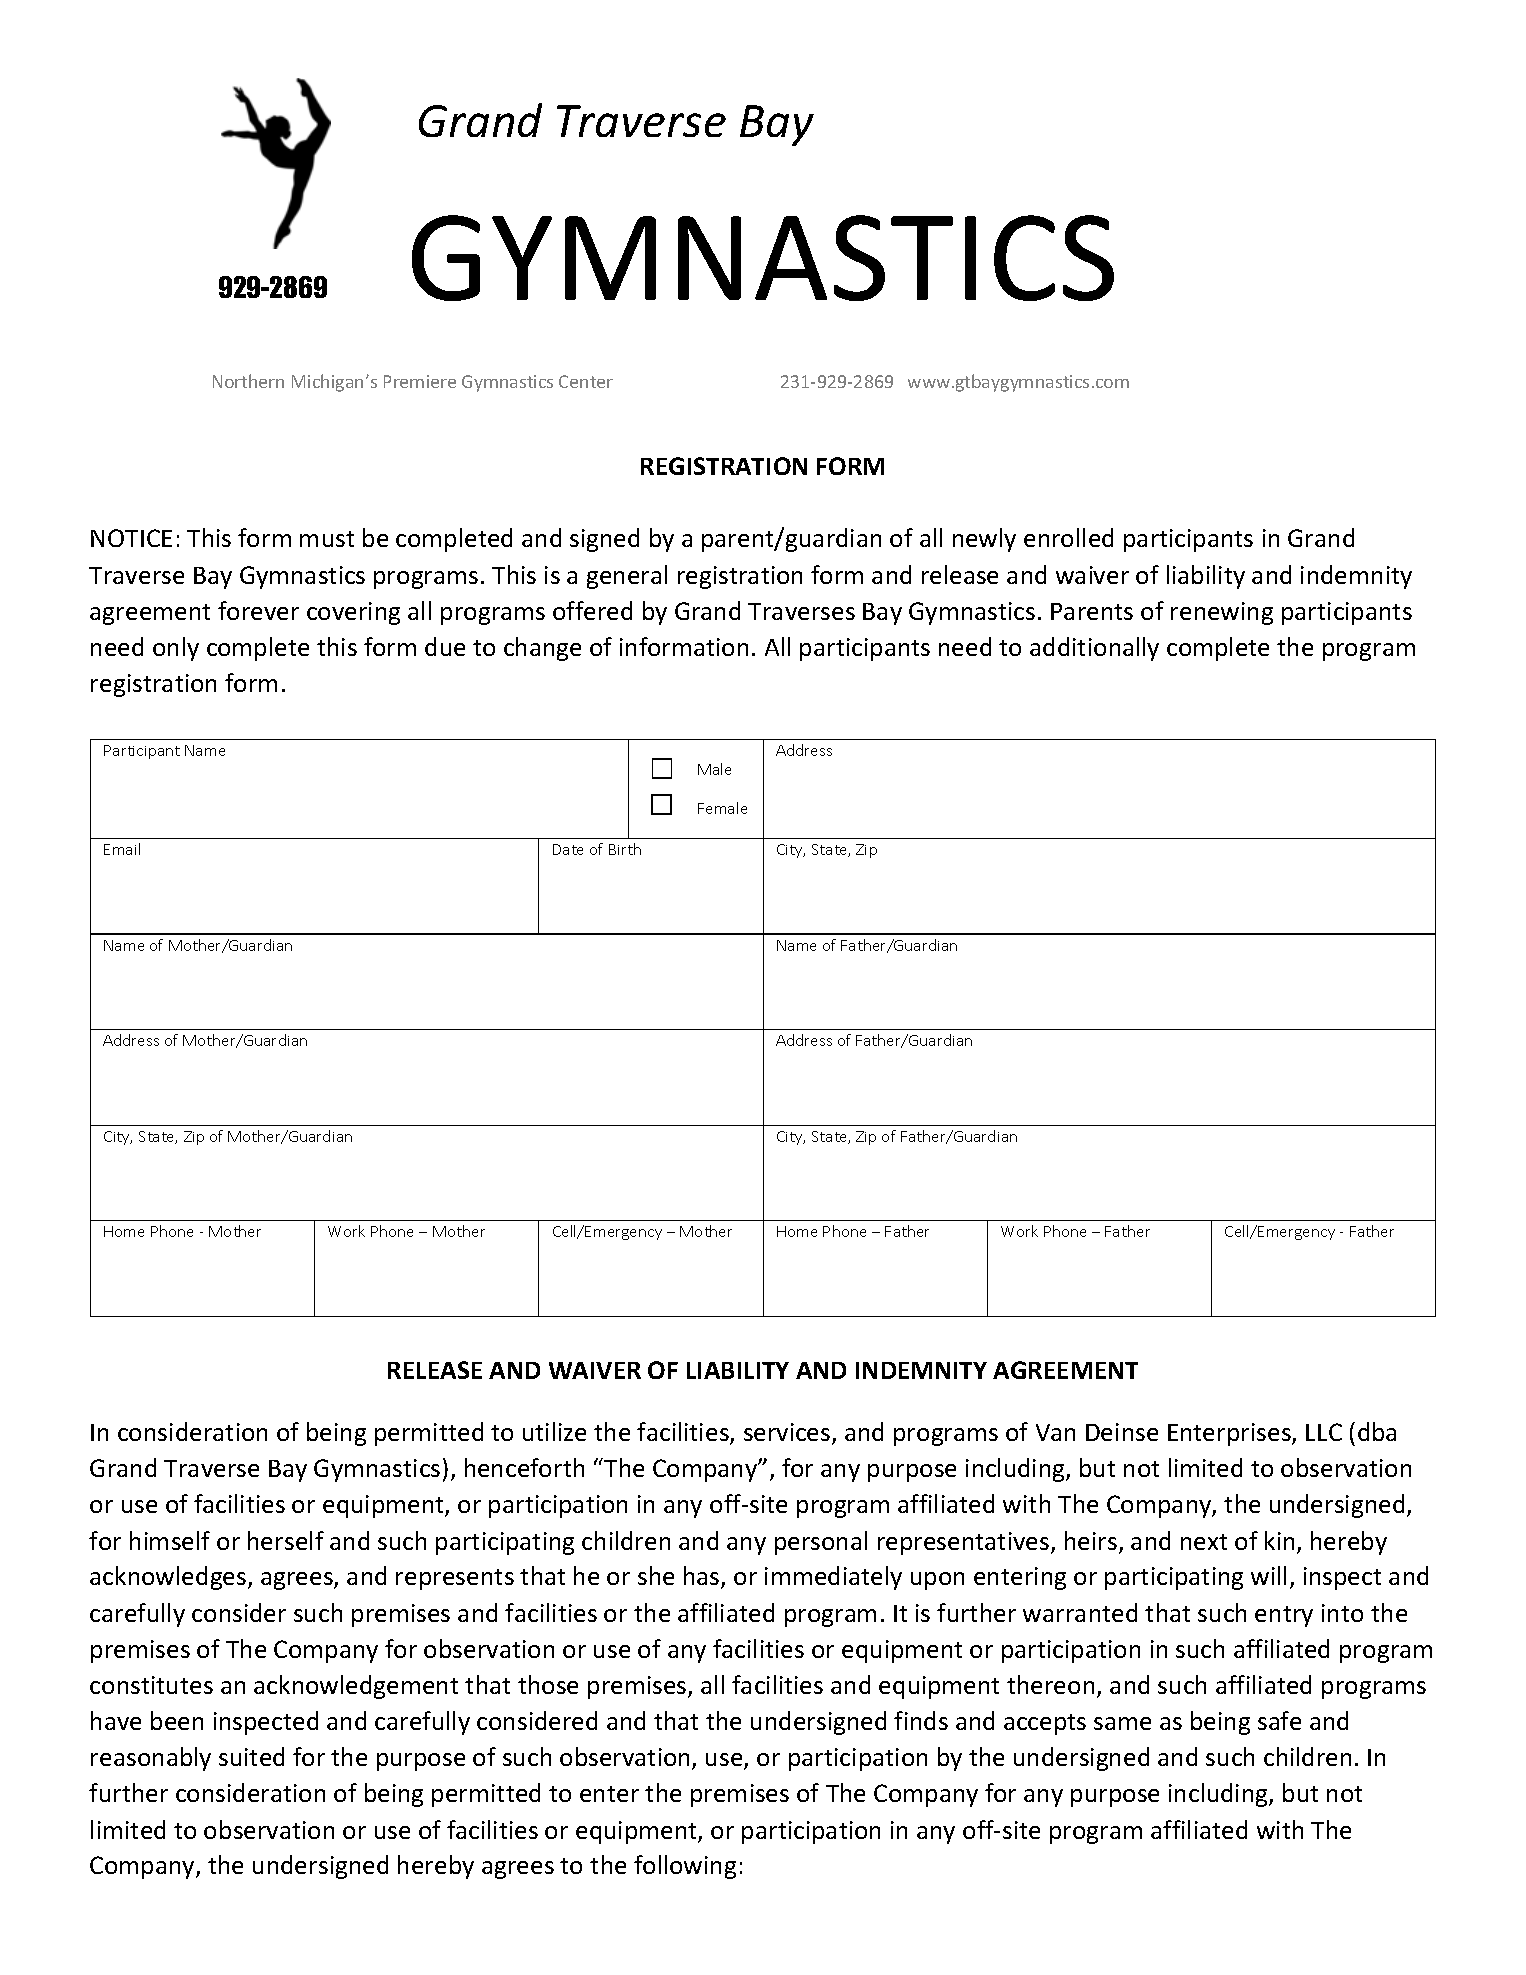 Image resolution: width=1526 pixels, height=1975 pixels. I want to click on enrolled, so click(1068, 537).
